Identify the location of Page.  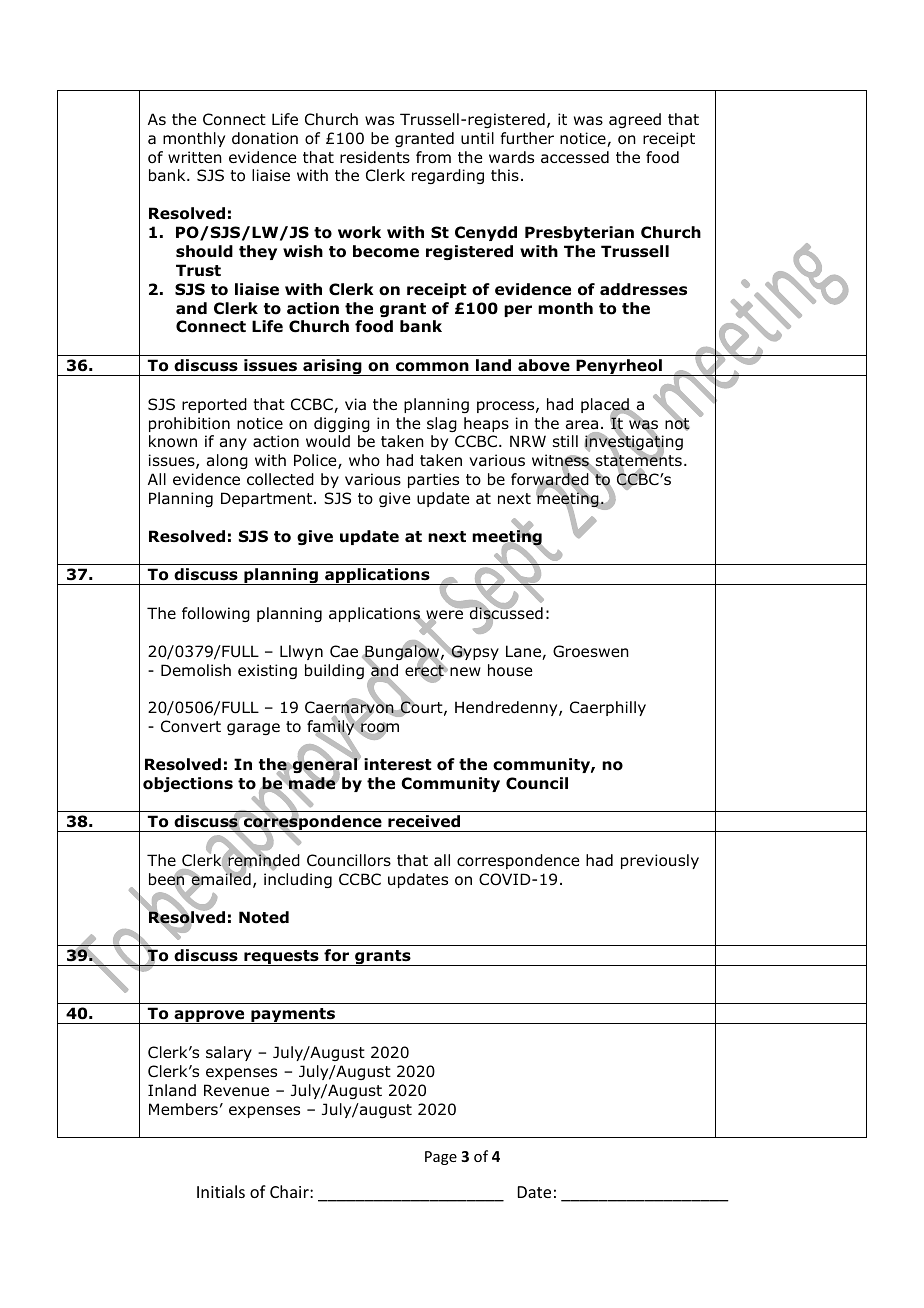
(441, 1158).
